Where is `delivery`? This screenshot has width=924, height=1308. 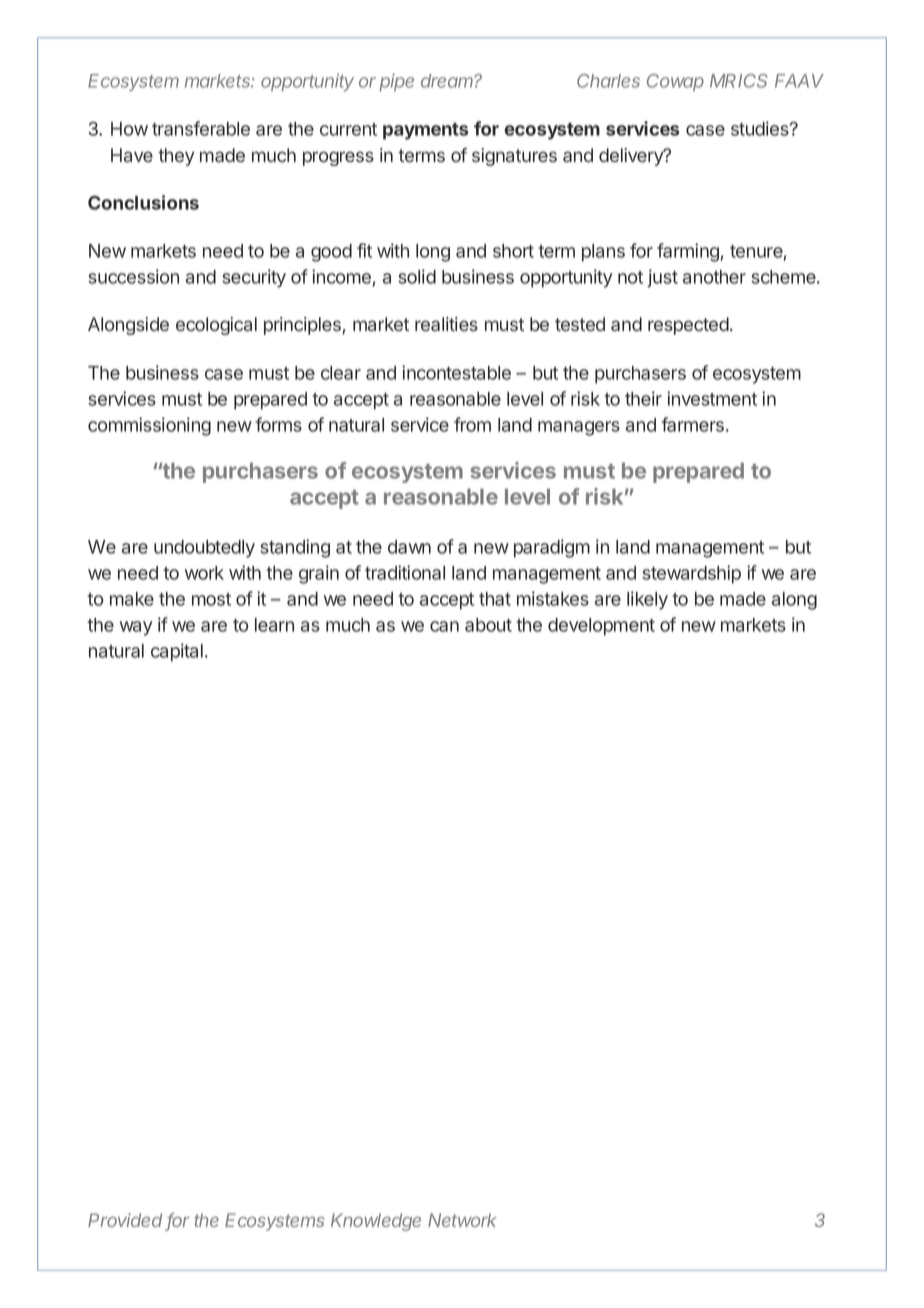
delivery is located at coordinates (632, 157).
